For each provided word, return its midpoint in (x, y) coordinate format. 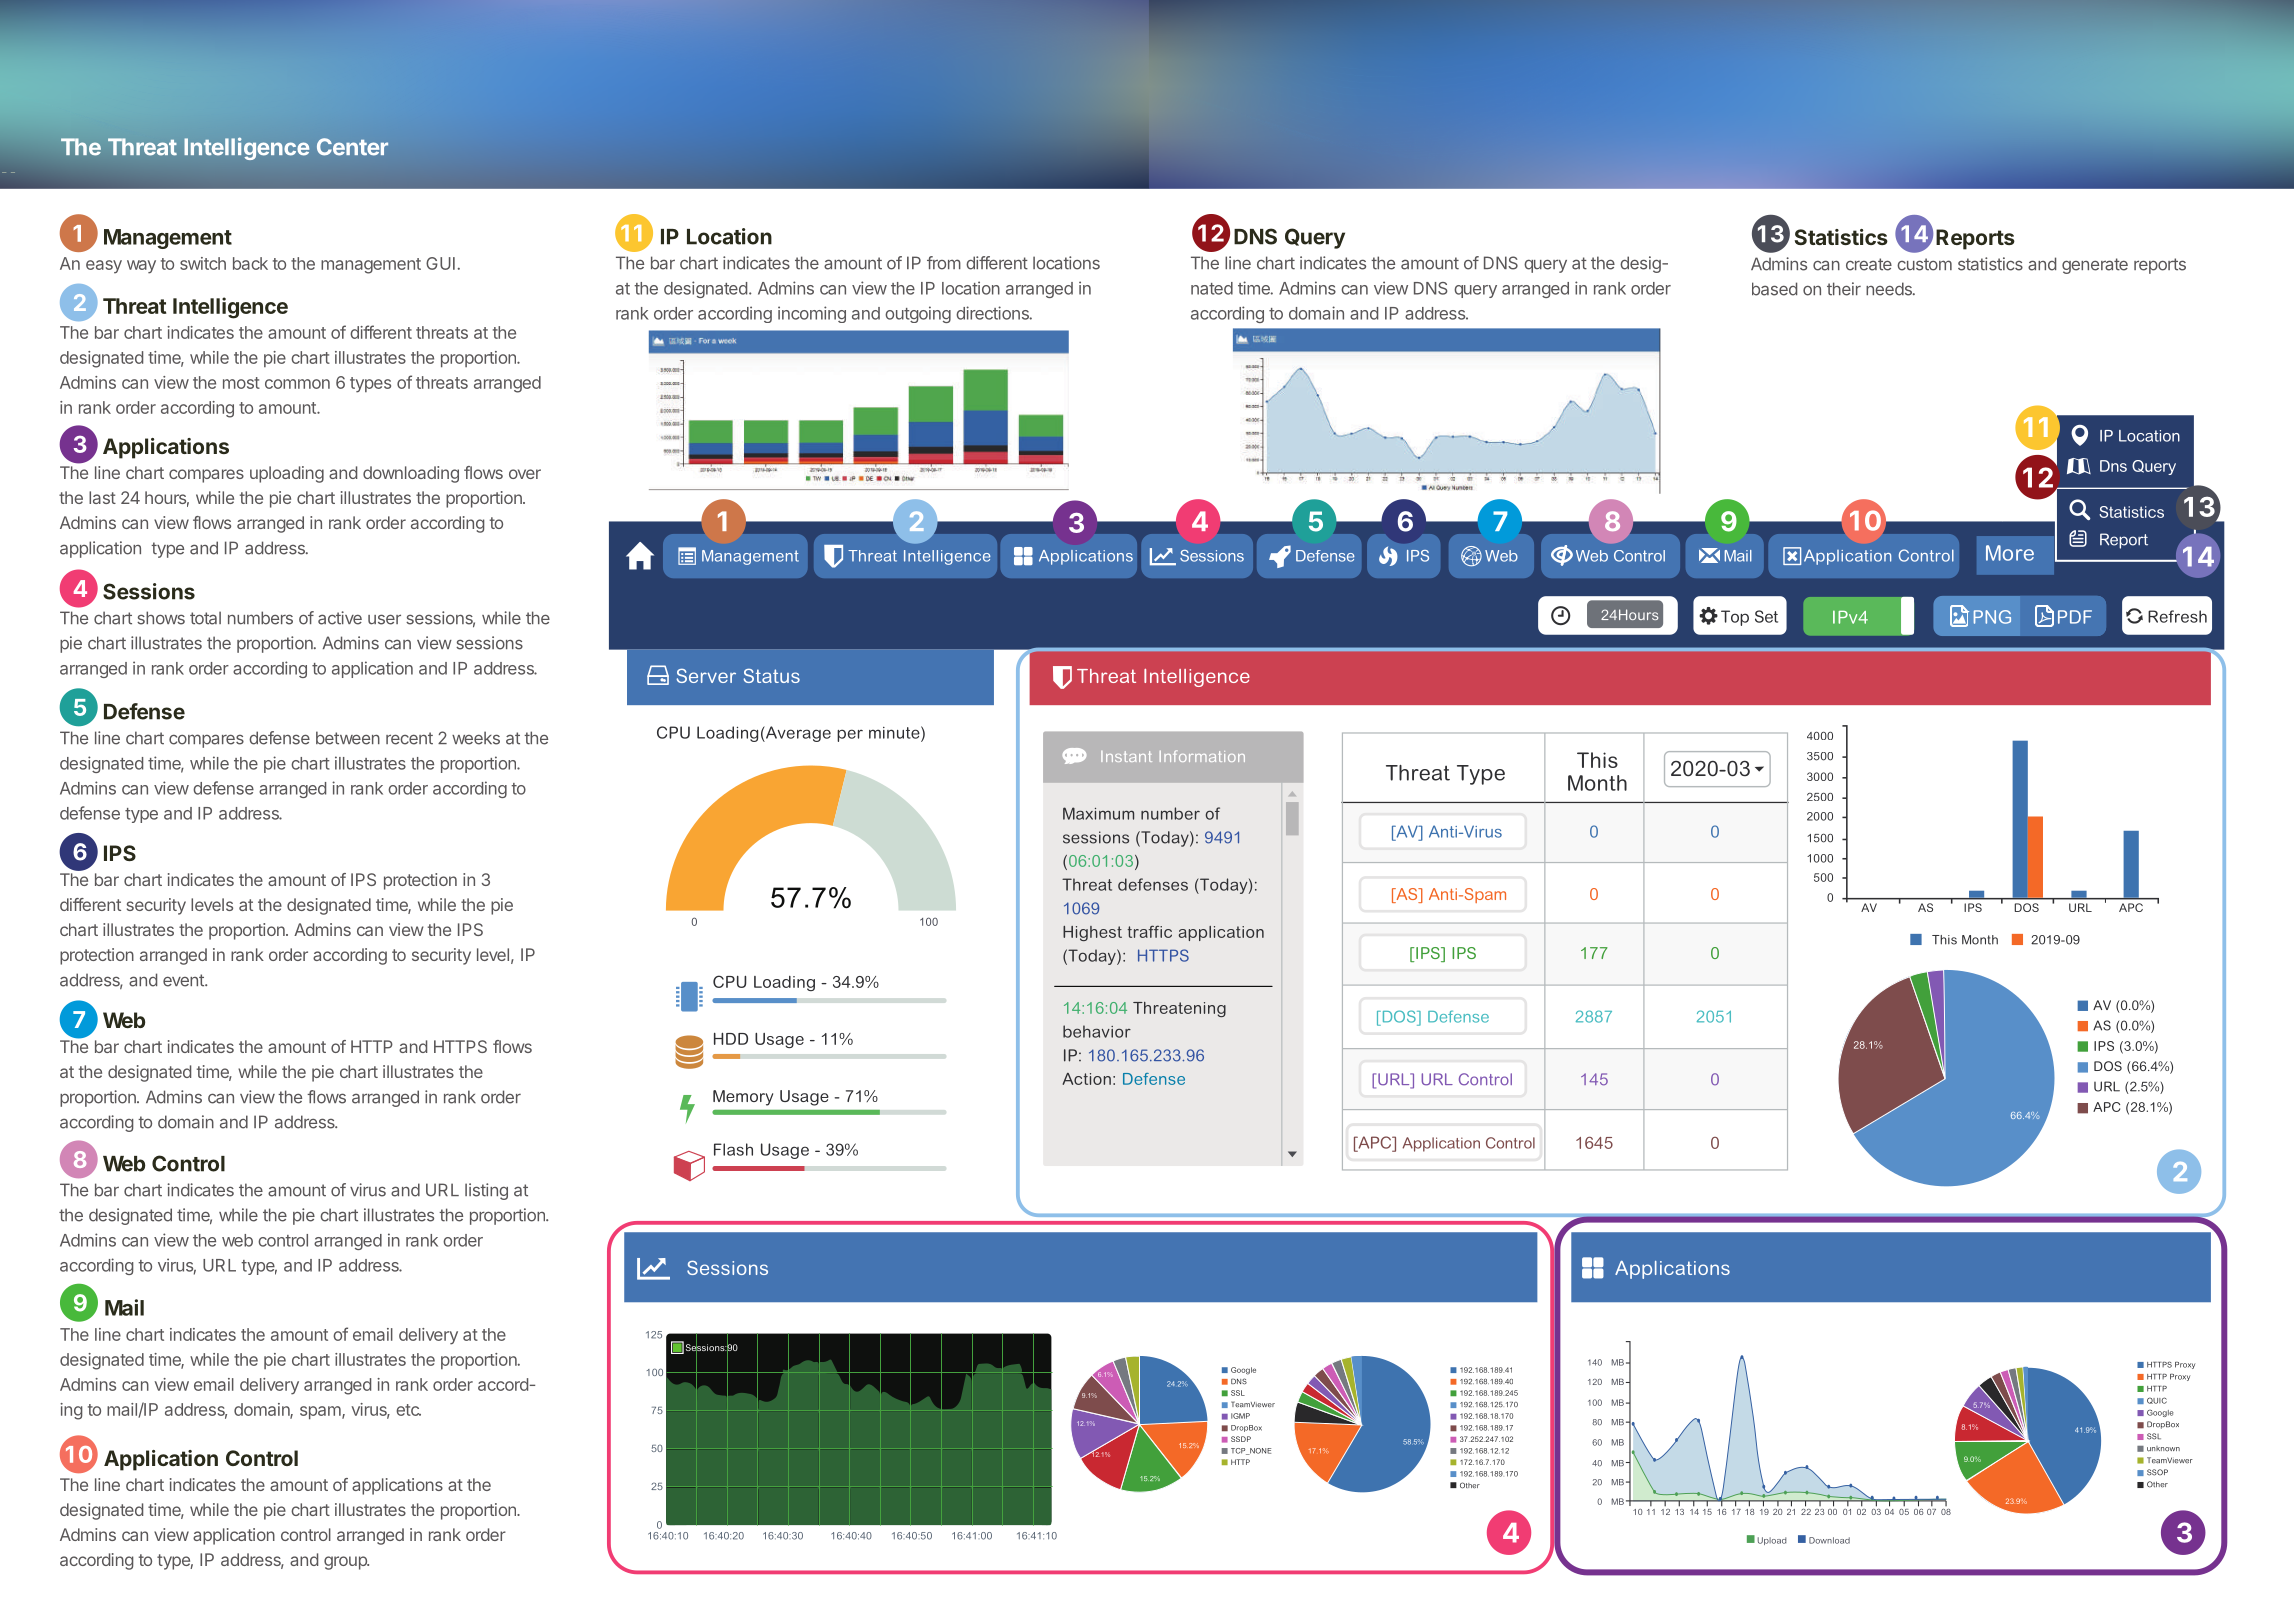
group (346, 1563)
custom (1924, 264)
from (944, 263)
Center (352, 147)
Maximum (1098, 813)
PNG (1992, 617)
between (348, 738)
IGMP (1240, 1416)
